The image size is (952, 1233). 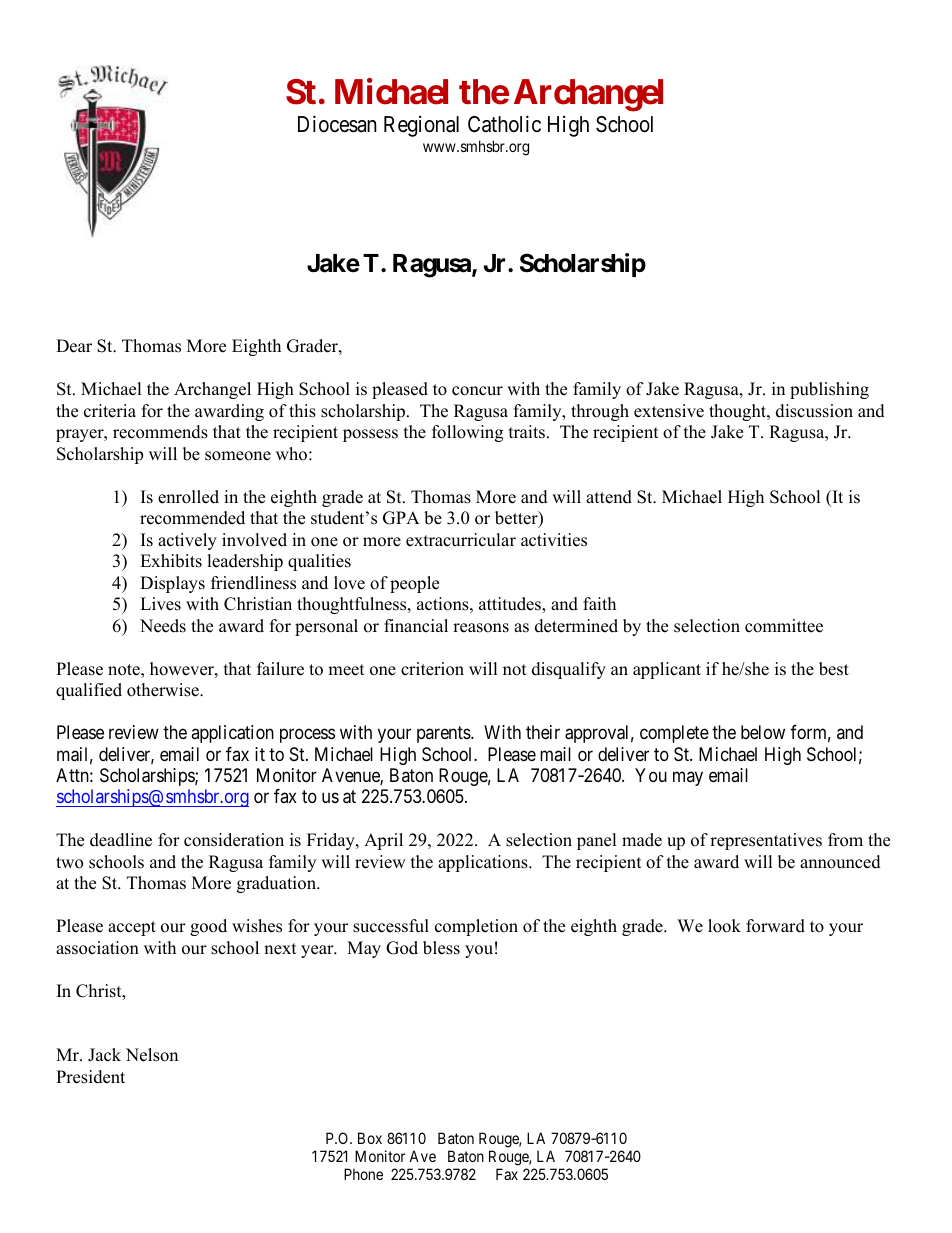 I want to click on discussion, so click(x=814, y=411).
